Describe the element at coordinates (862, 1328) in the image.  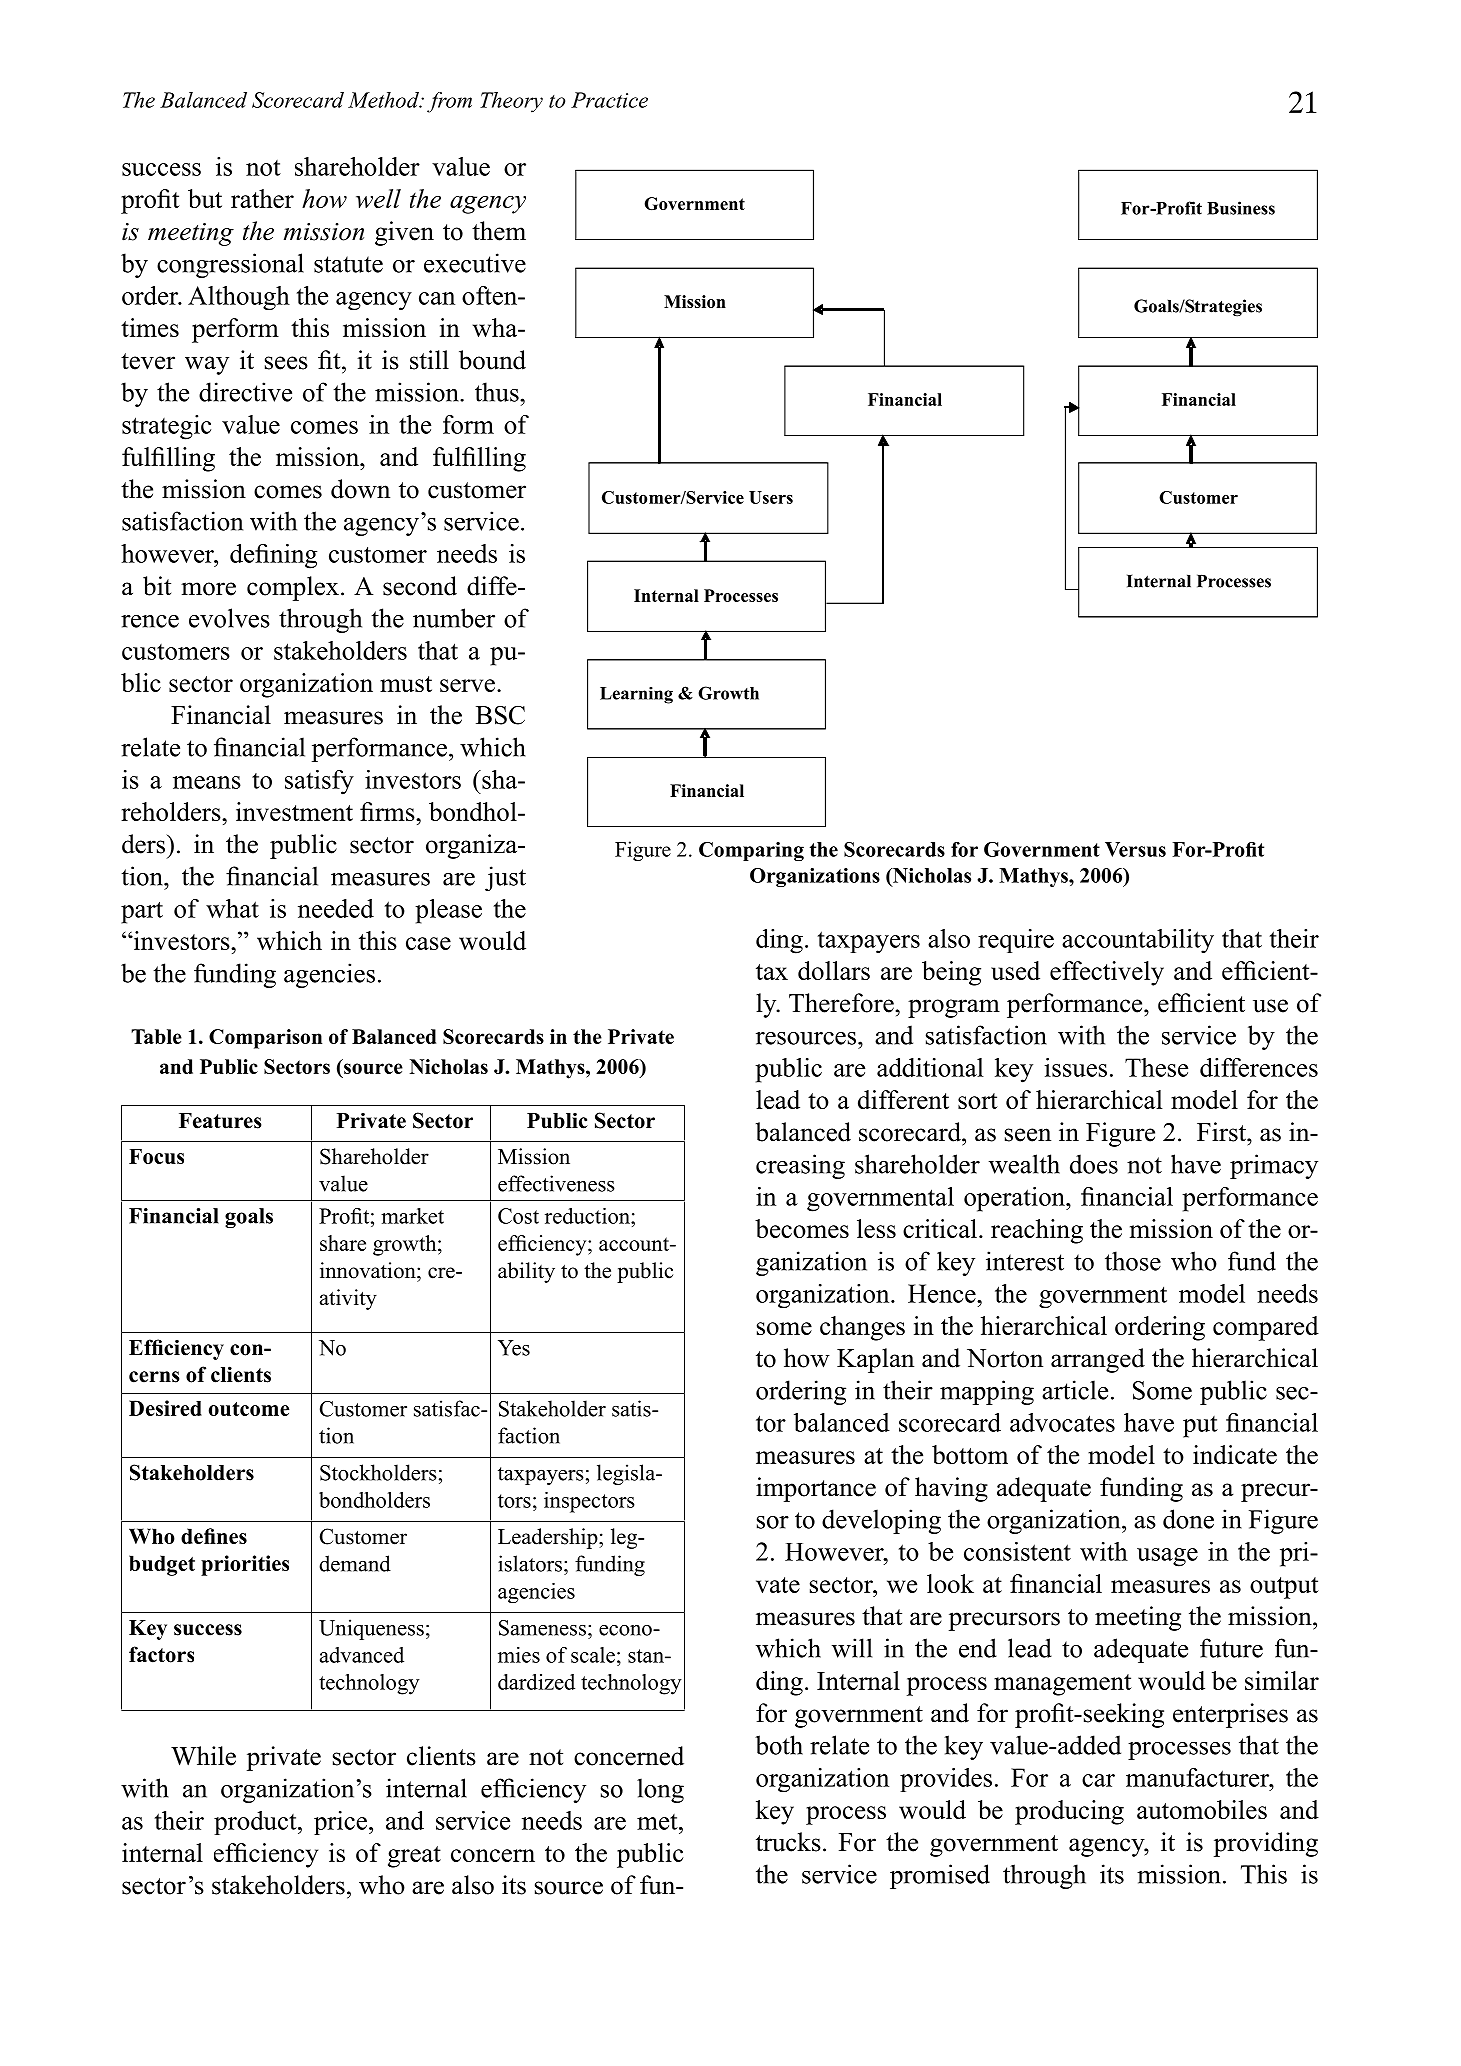
I see `changes` at that location.
